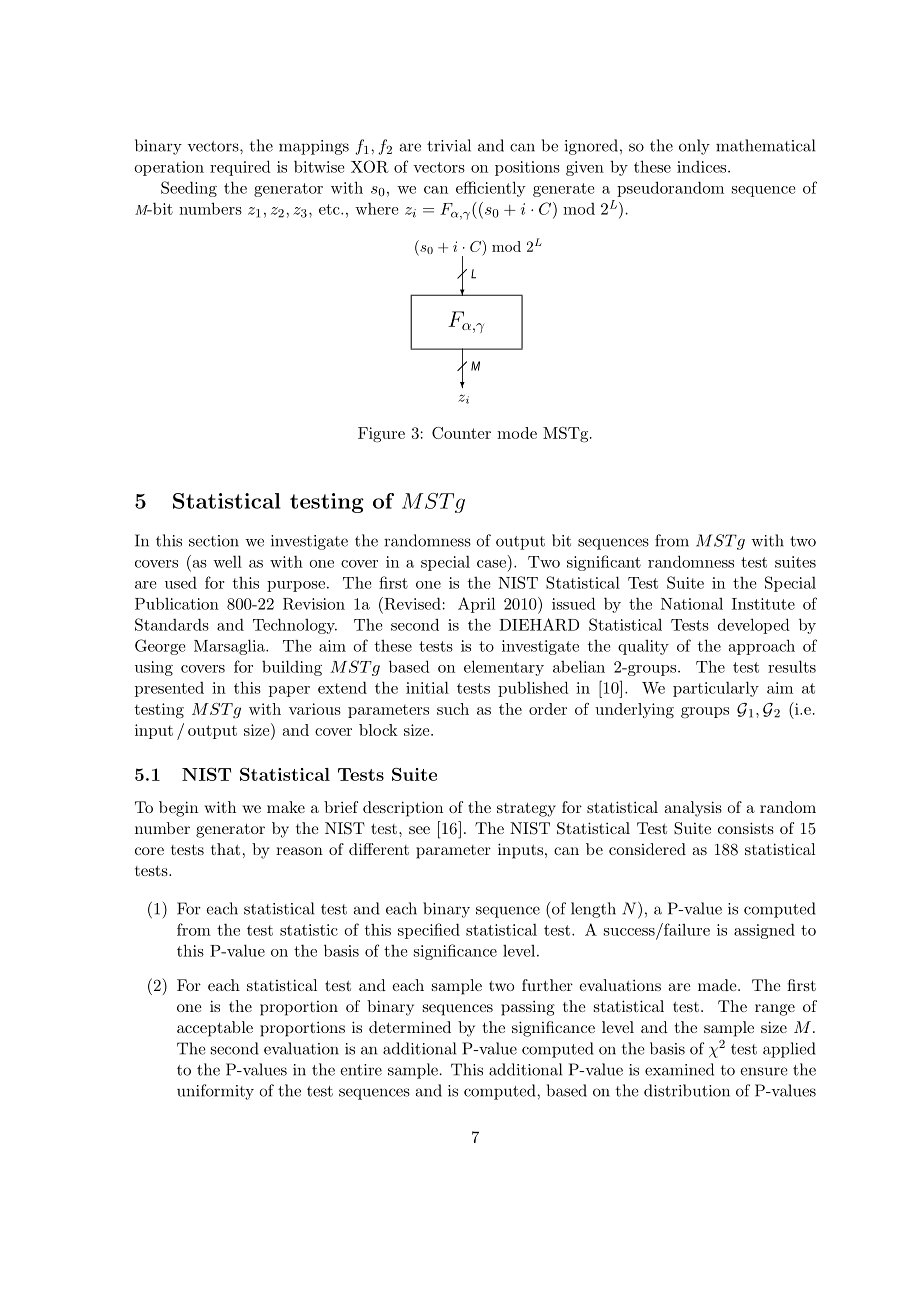 The image size is (924, 1308). I want to click on strategy, so click(526, 809).
